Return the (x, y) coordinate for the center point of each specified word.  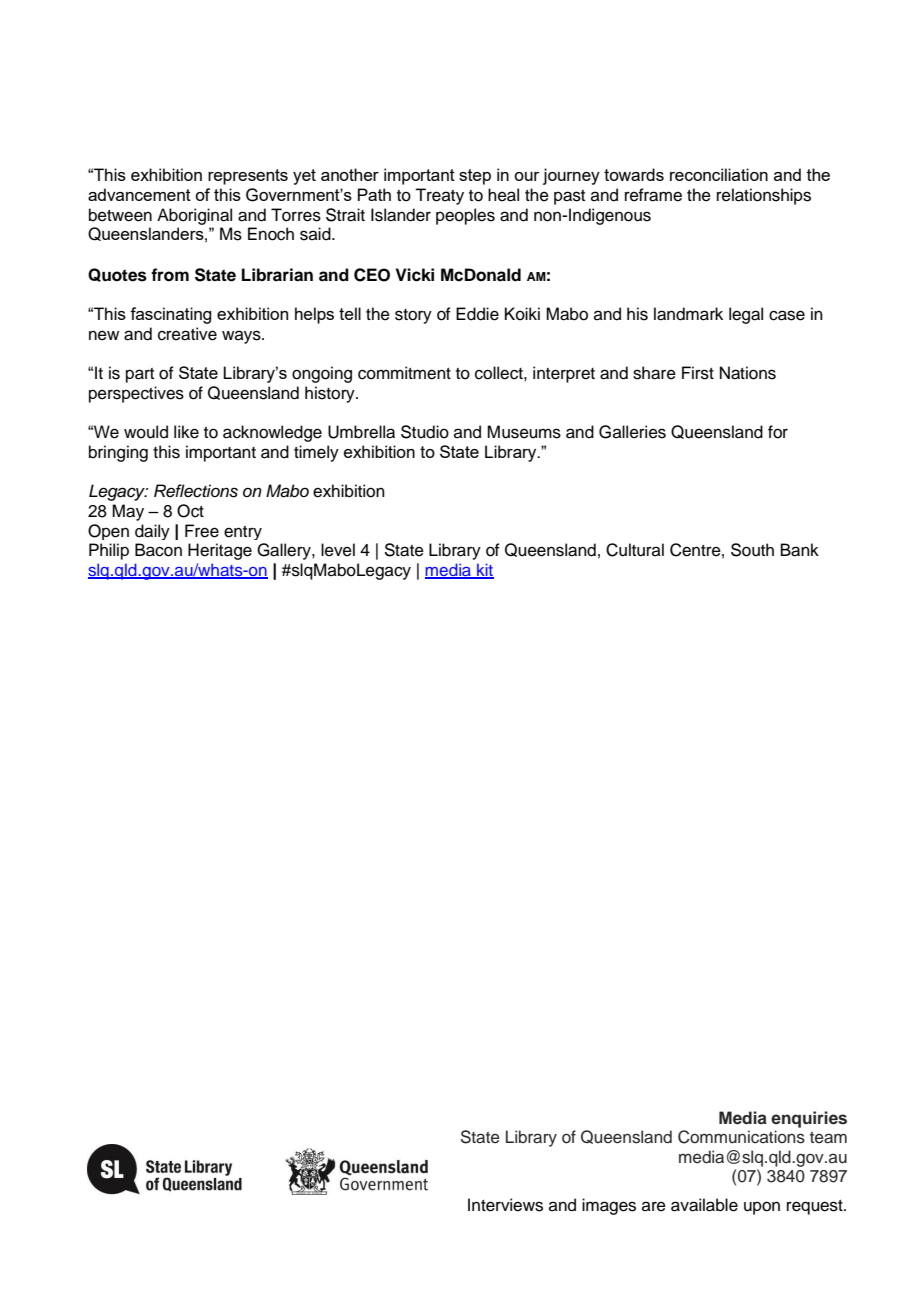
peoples (465, 216)
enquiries (809, 1119)
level (338, 550)
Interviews (505, 1205)
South (752, 550)
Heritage (220, 551)
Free (202, 531)
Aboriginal (194, 216)
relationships (764, 196)
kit (484, 571)
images (609, 1206)
